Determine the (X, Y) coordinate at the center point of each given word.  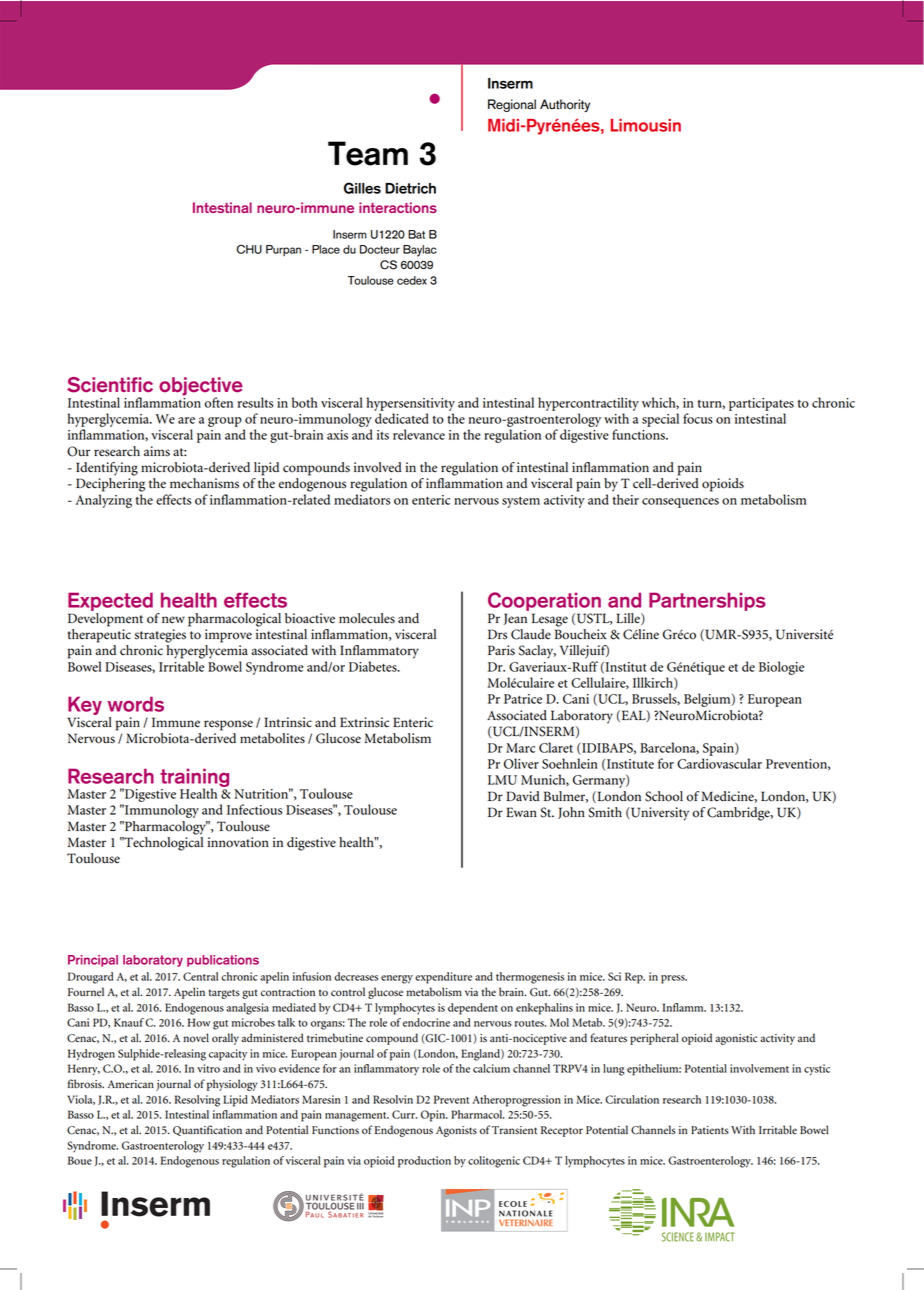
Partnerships (707, 601)
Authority (565, 105)
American (131, 1084)
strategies (160, 636)
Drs (497, 634)
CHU (249, 249)
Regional (512, 105)
